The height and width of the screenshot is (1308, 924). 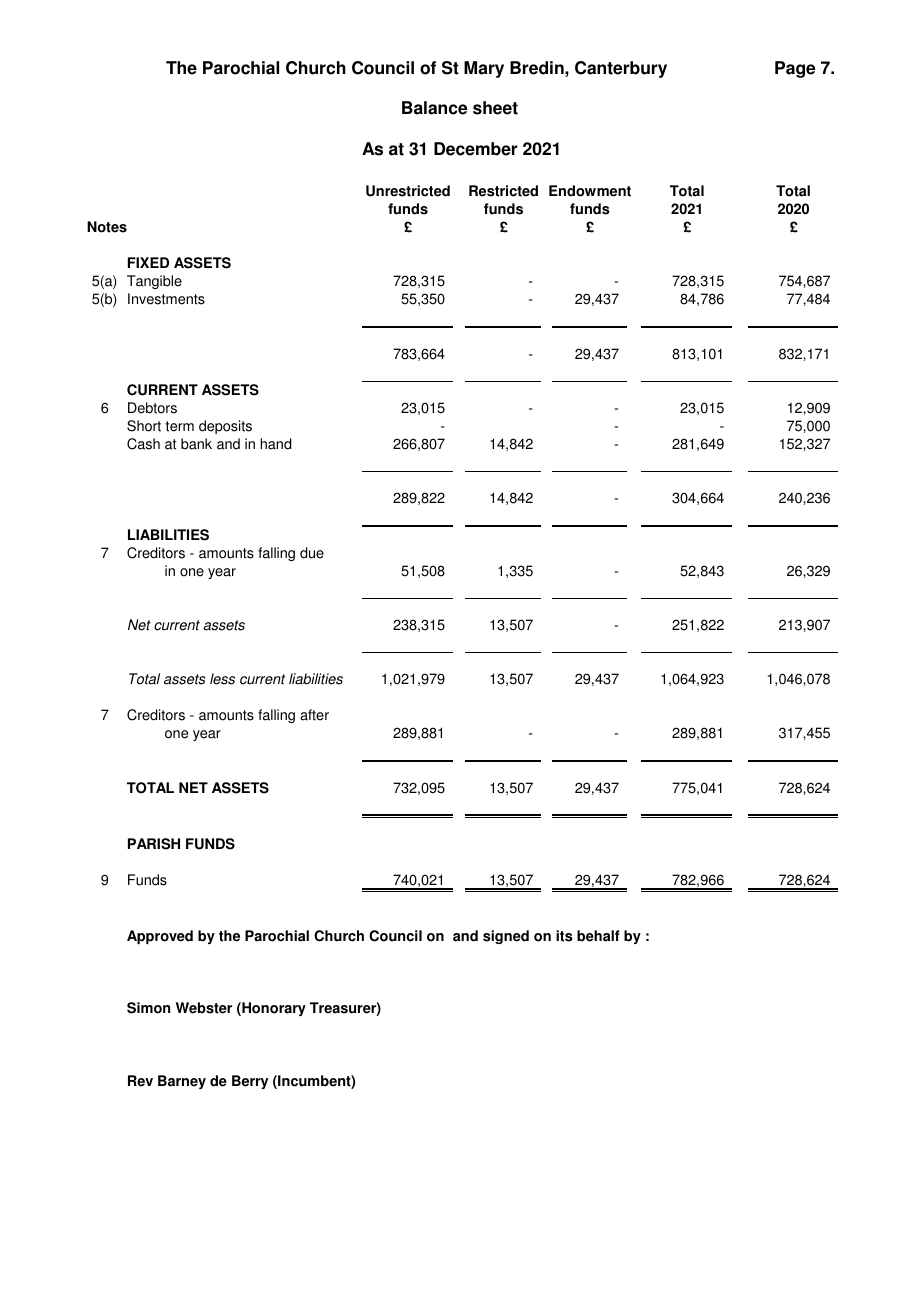 I want to click on Page, so click(x=795, y=69).
